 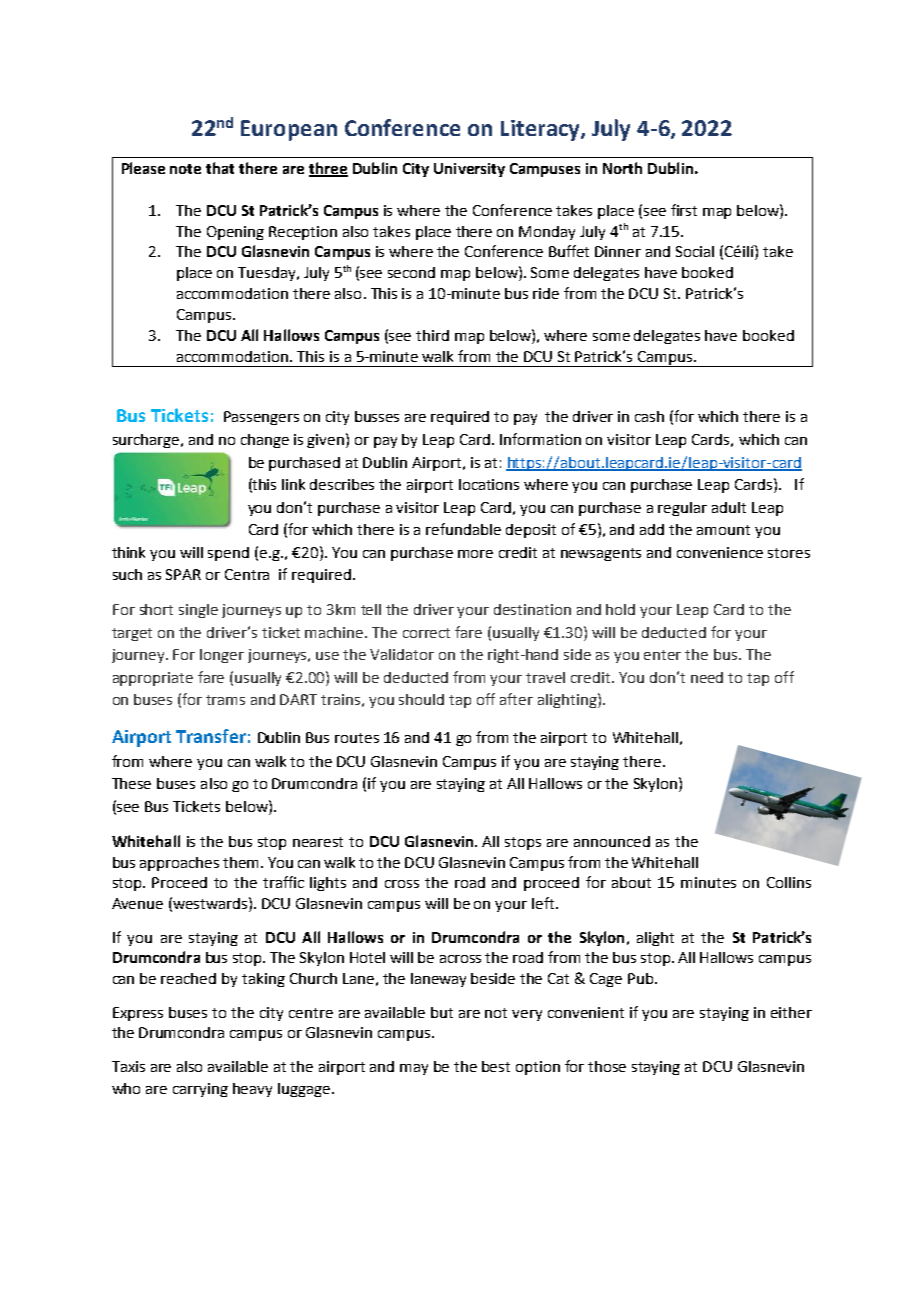 What do you see at coordinates (684, 210) in the screenshot?
I see `first` at bounding box center [684, 210].
